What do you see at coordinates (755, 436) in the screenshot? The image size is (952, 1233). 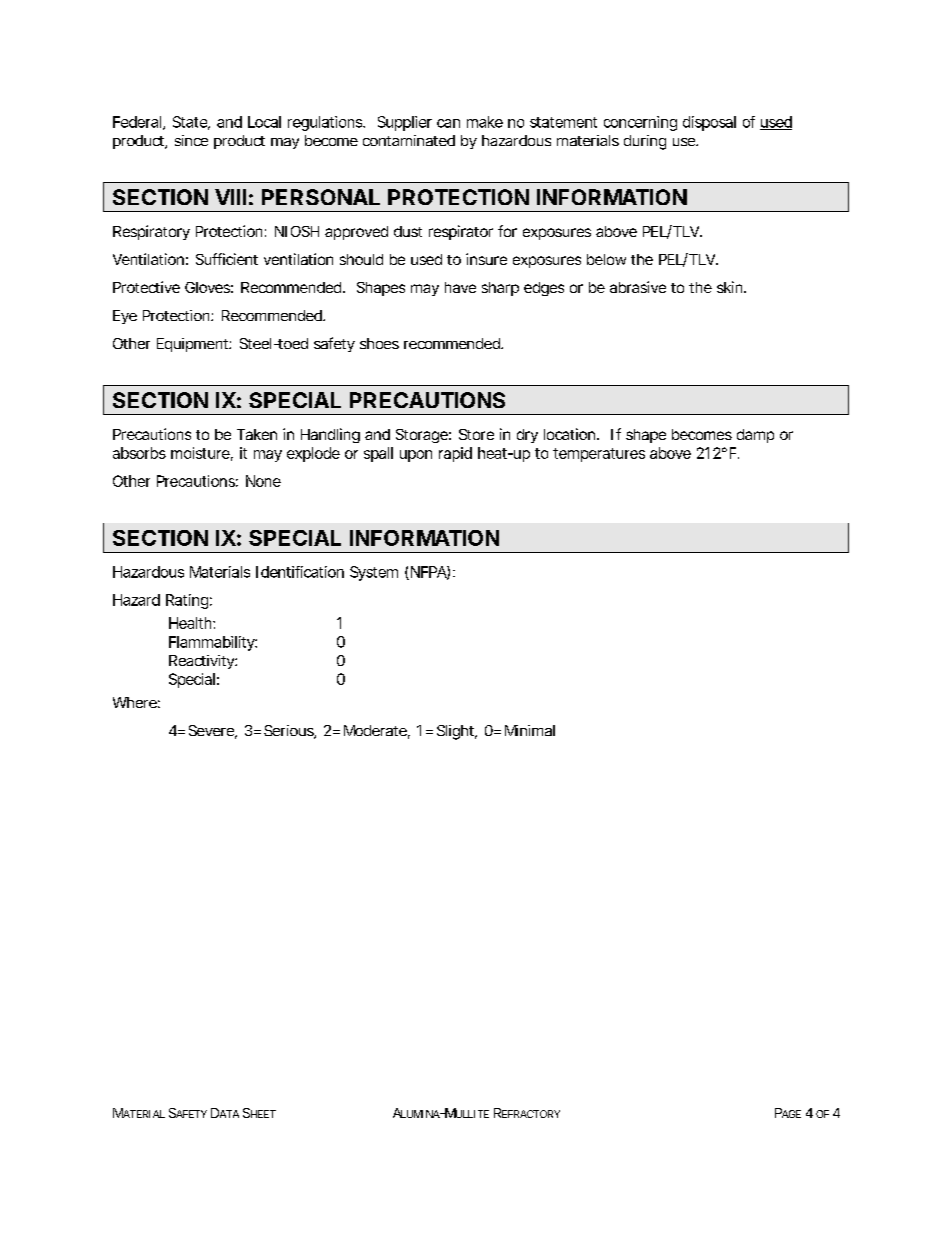 I see `damp` at bounding box center [755, 436].
